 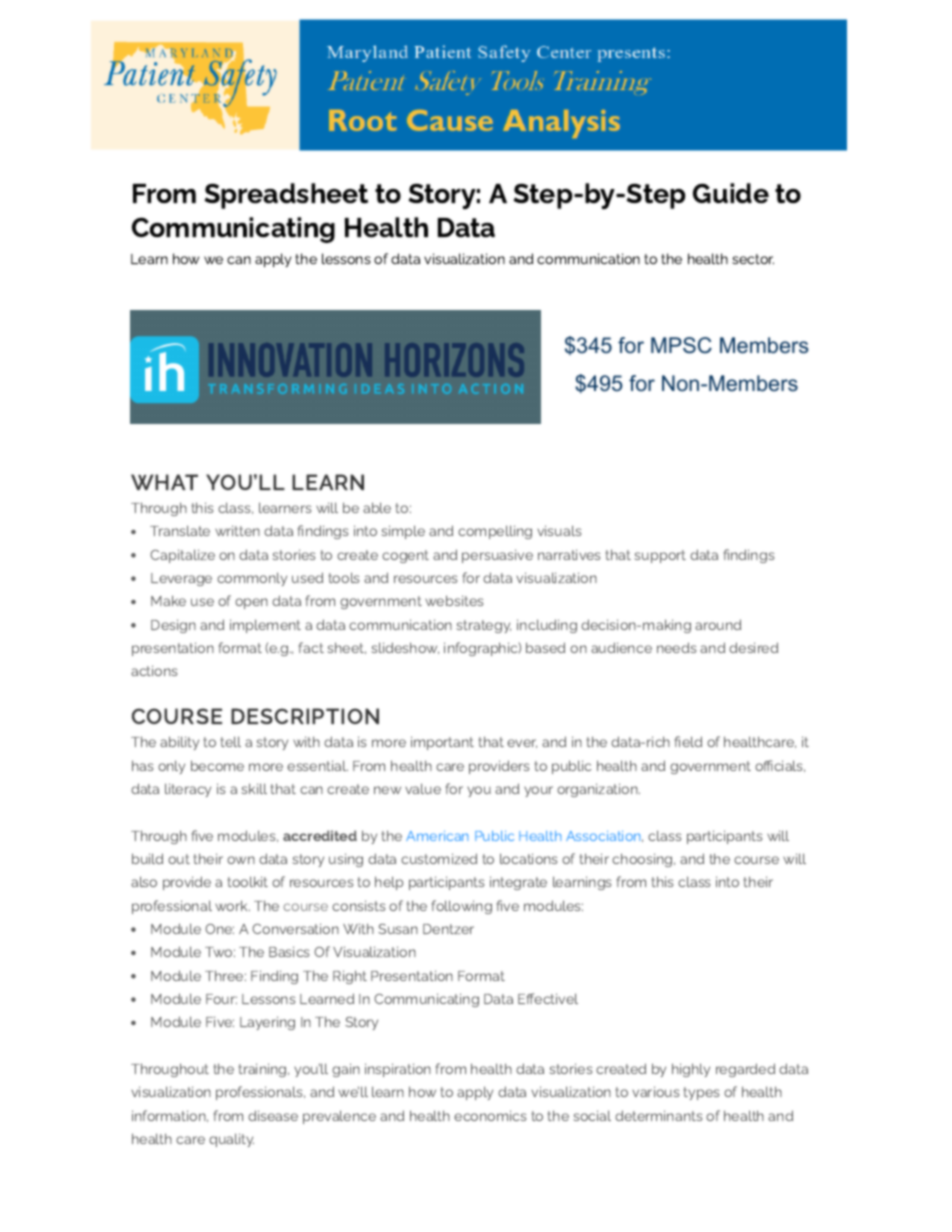 I want to click on needs, so click(x=677, y=647).
